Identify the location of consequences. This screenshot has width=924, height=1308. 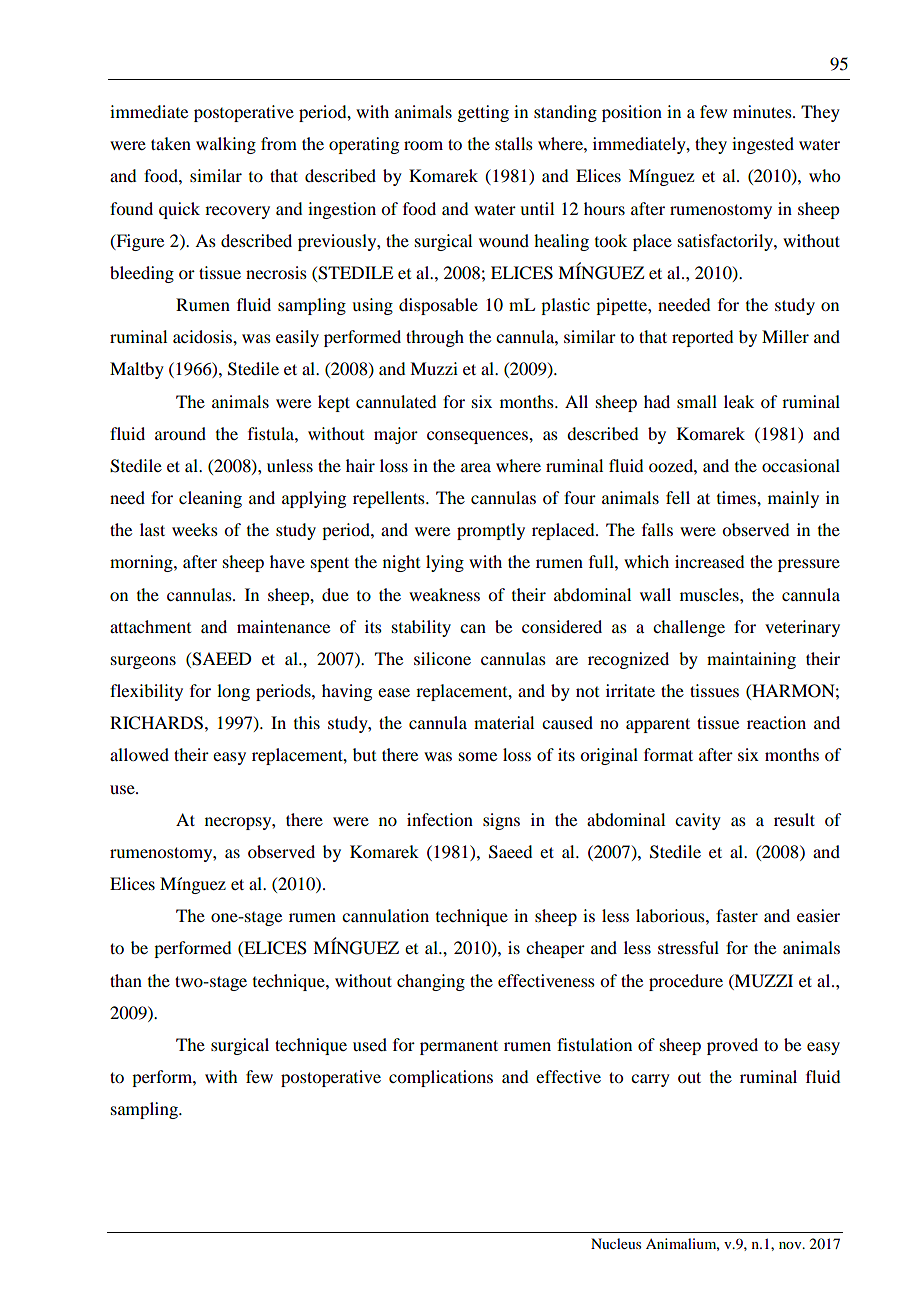
(478, 437).
